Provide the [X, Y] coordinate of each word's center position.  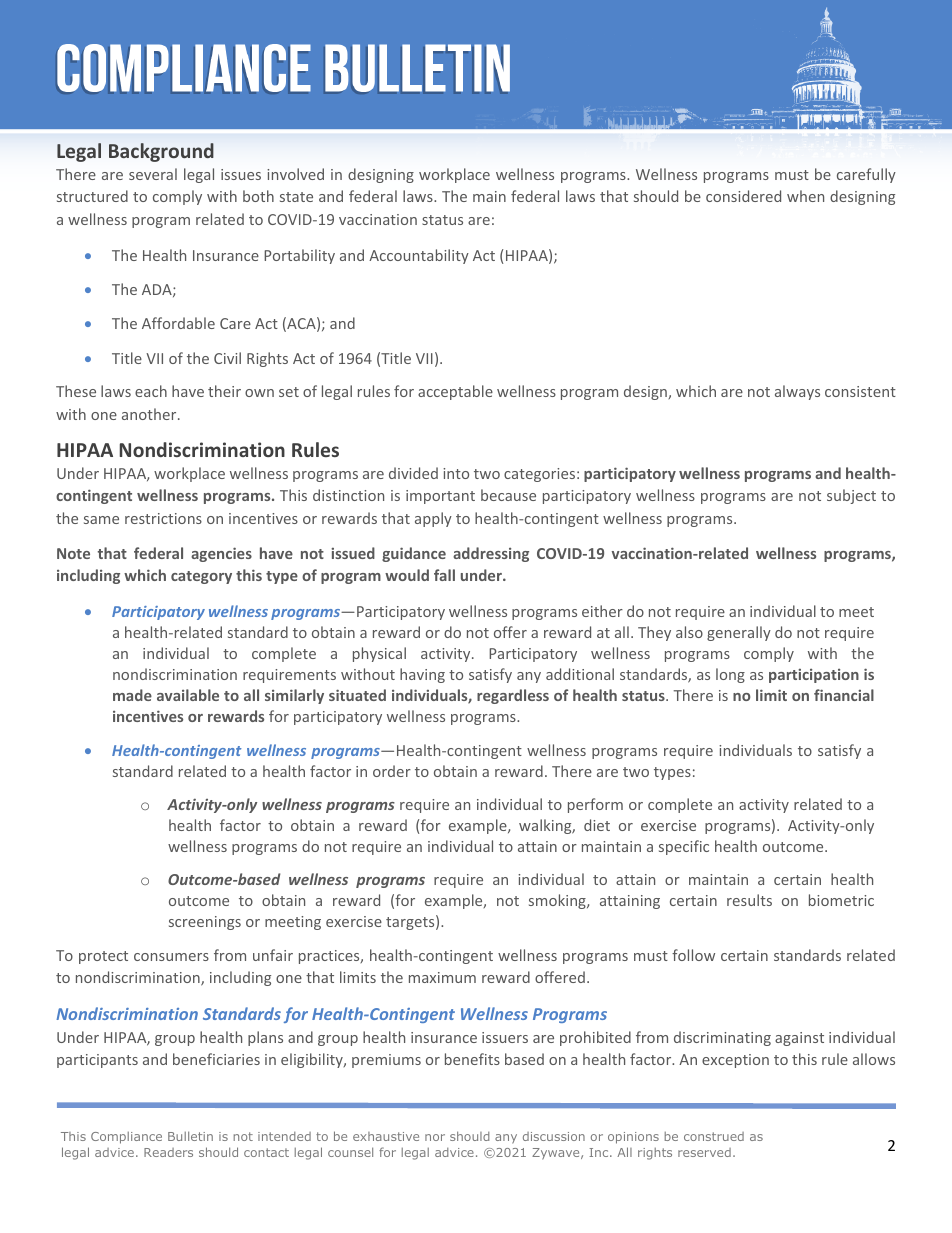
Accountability [419, 256]
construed [714, 1136]
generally [739, 633]
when [805, 196]
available [188, 695]
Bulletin [190, 1136]
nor [435, 1137]
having [422, 675]
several [153, 174]
